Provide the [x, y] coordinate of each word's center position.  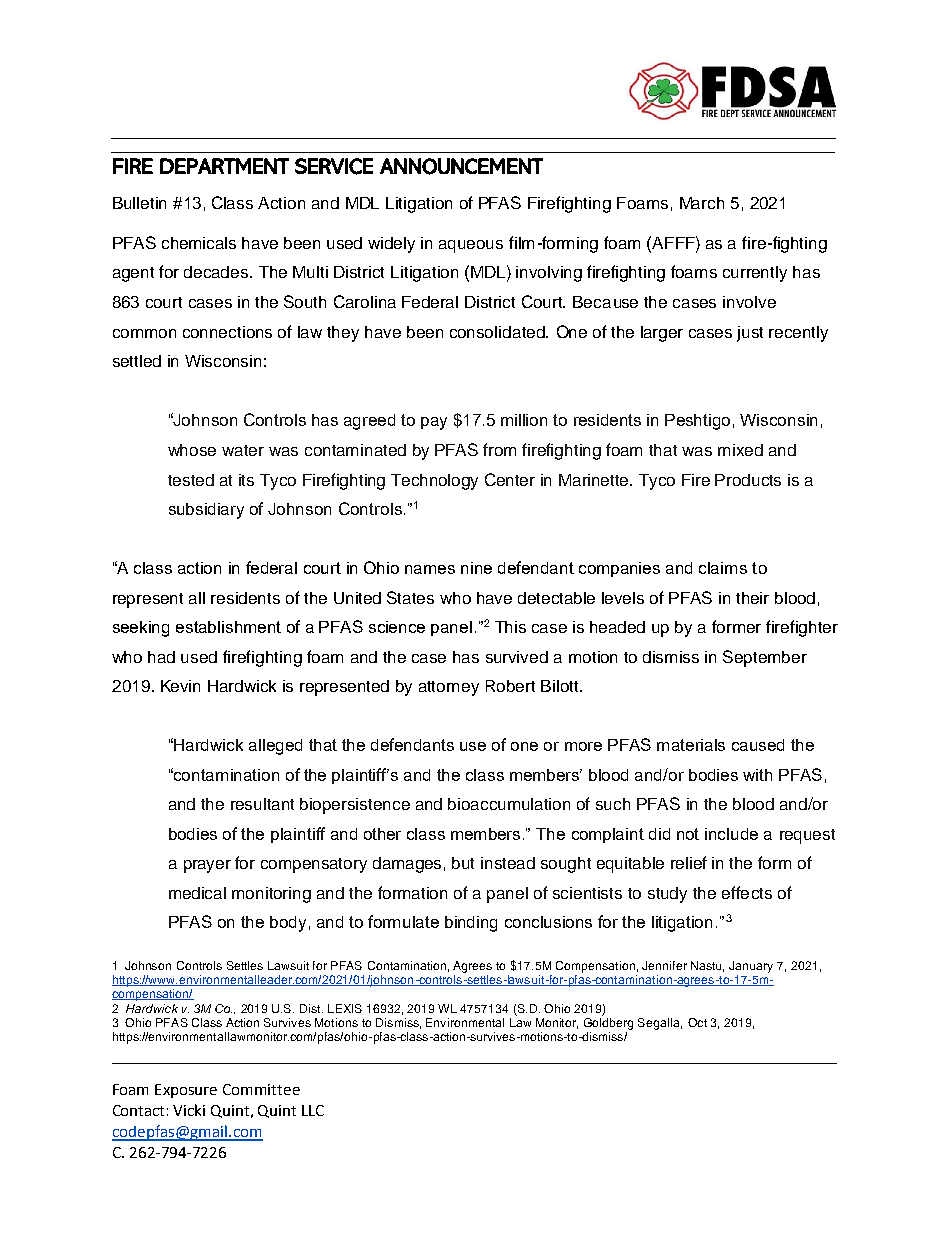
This [510, 627]
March [702, 203]
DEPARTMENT [224, 166]
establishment [228, 627]
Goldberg [608, 1024]
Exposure [186, 1091]
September [765, 658]
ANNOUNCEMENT [461, 166]
